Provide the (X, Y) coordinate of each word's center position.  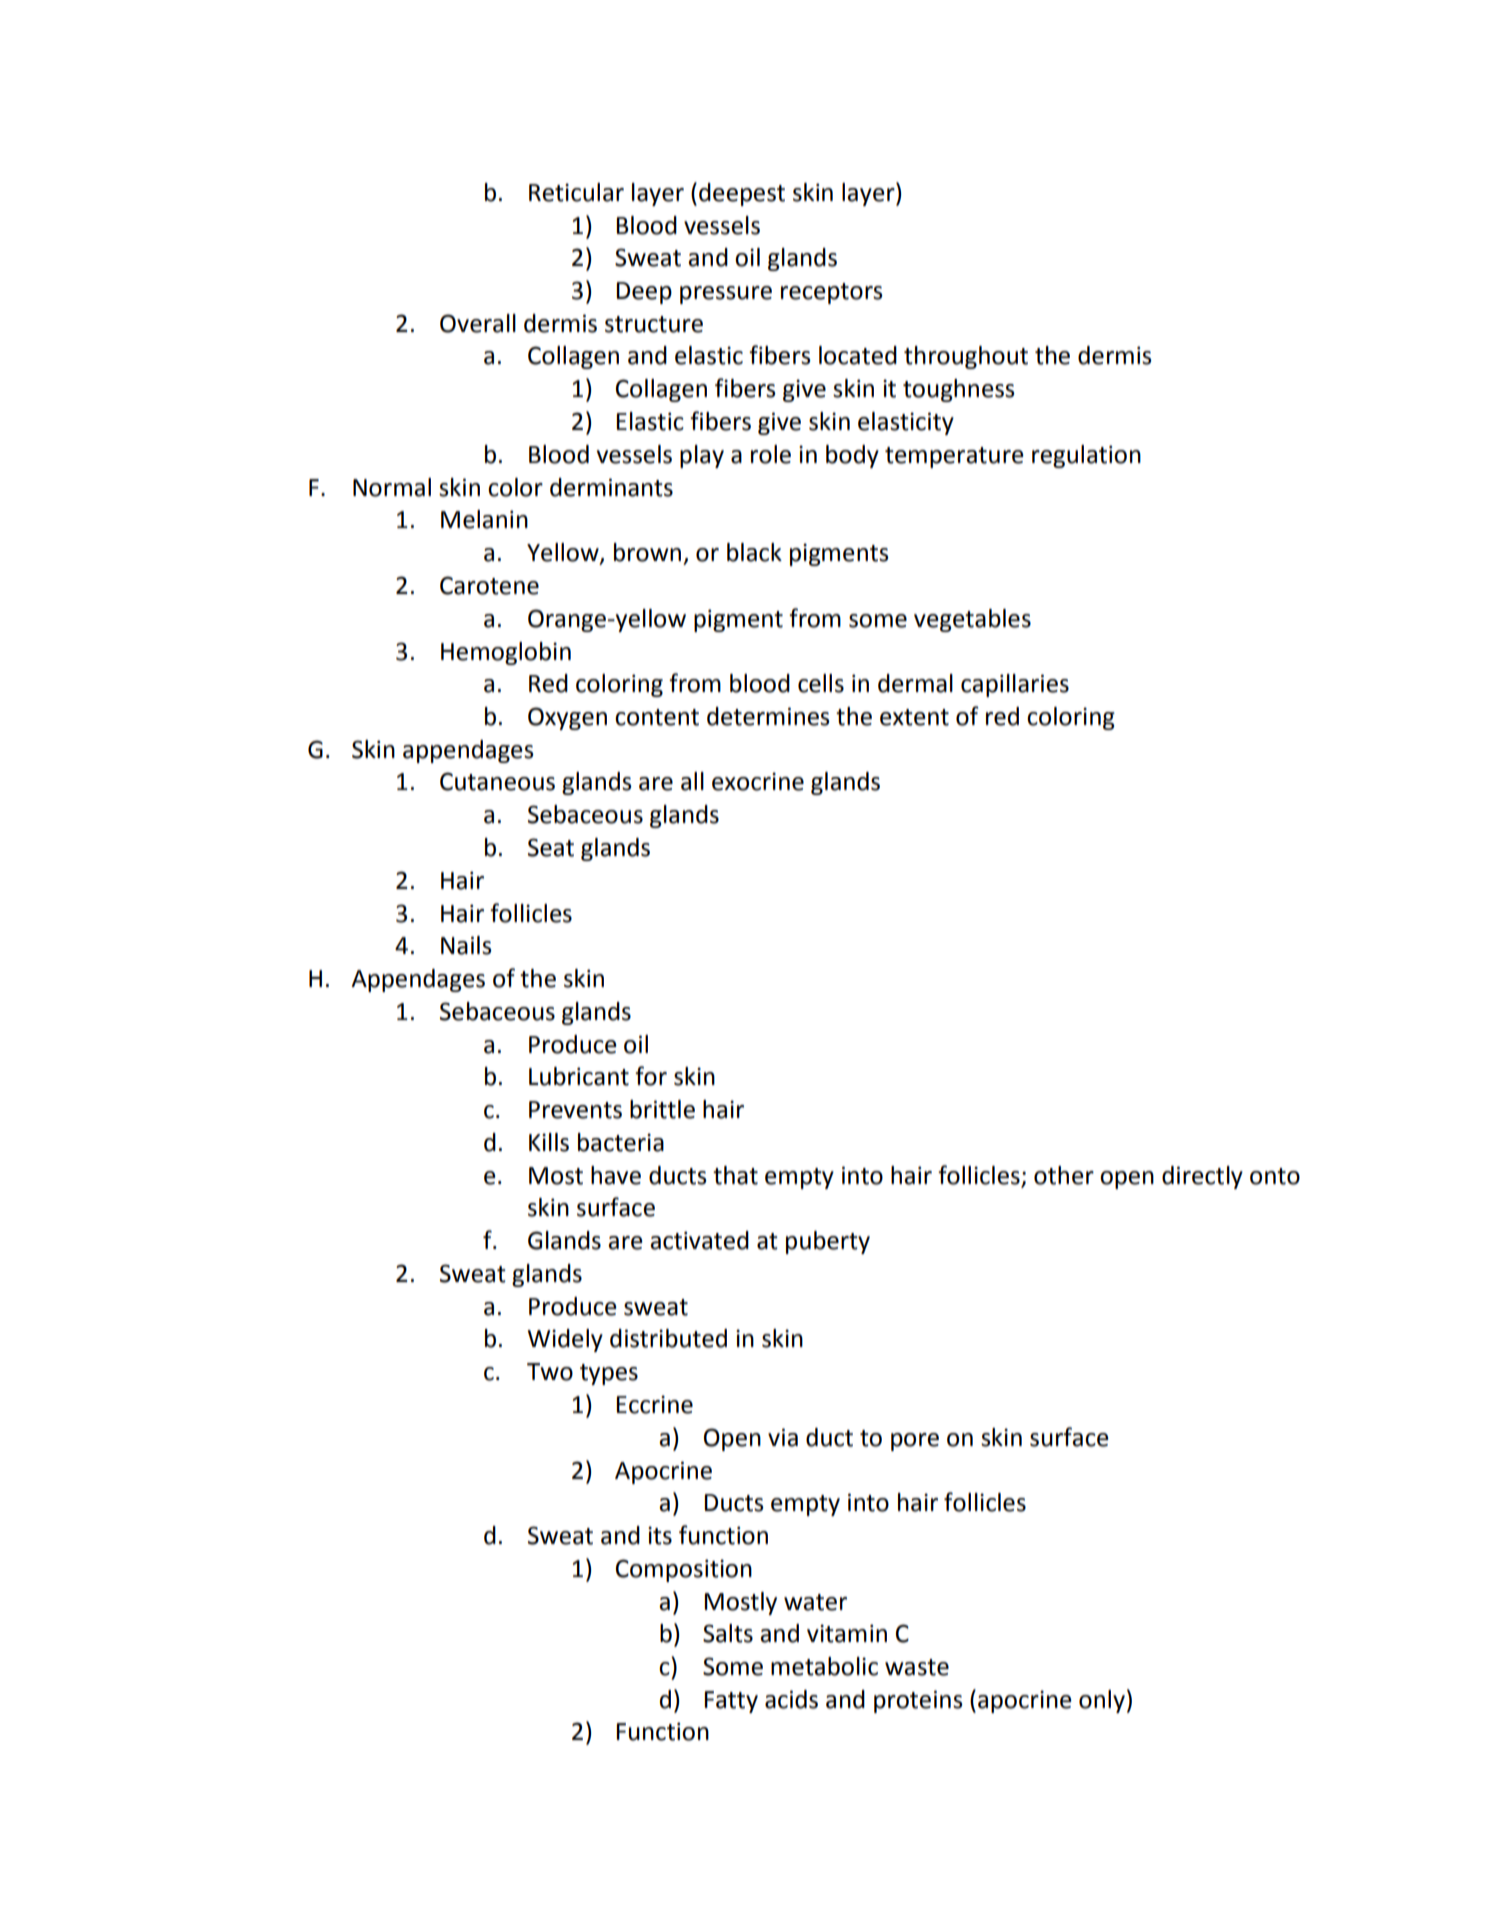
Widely (565, 1340)
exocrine (758, 781)
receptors (832, 293)
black (754, 552)
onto (1275, 1176)
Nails (466, 945)
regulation (1086, 456)
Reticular (576, 192)
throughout (966, 357)
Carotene (489, 585)
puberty (828, 1242)
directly (1202, 1177)
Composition (684, 1570)
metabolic (824, 1666)
